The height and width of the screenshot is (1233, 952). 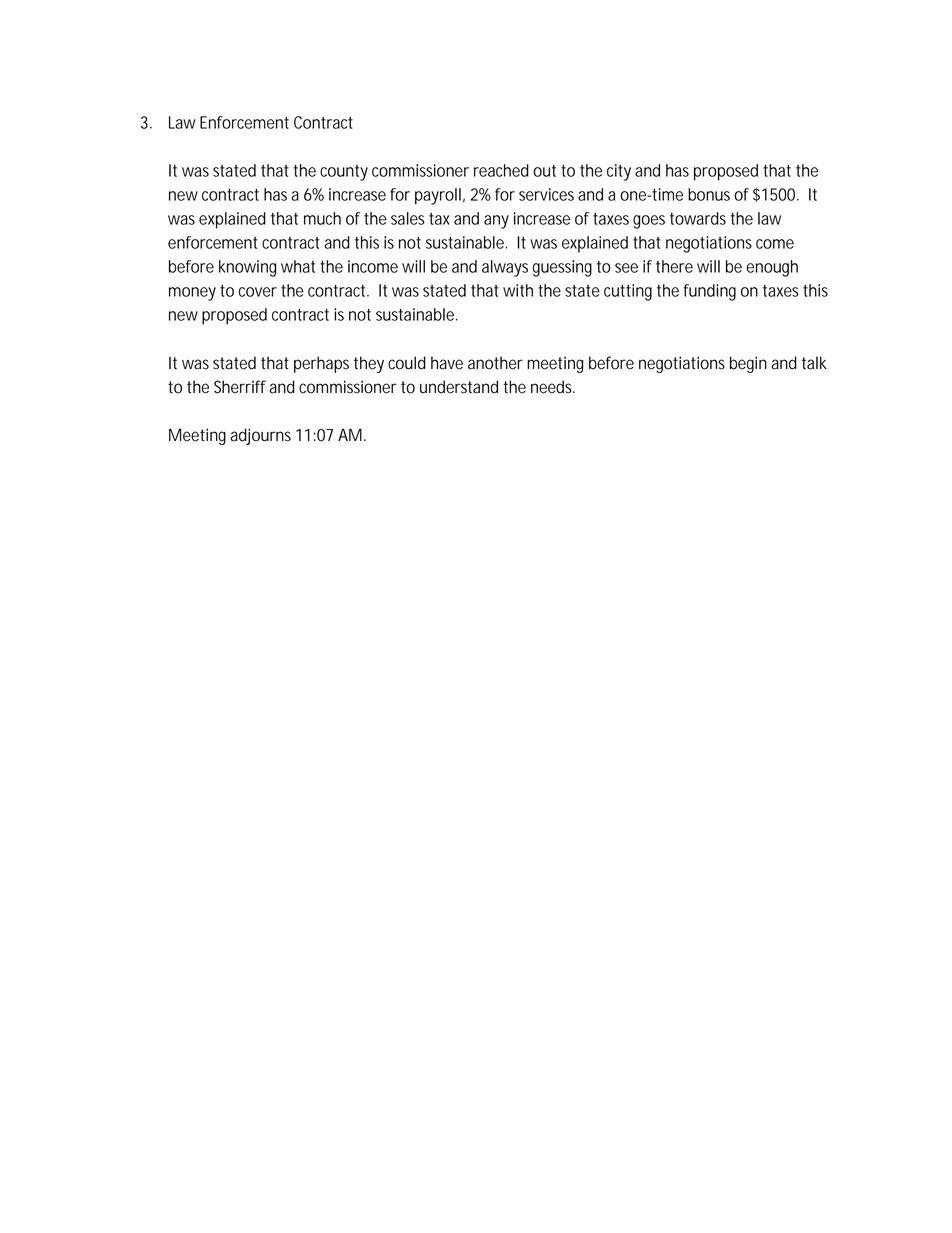 I want to click on Sherriff, so click(x=240, y=387).
